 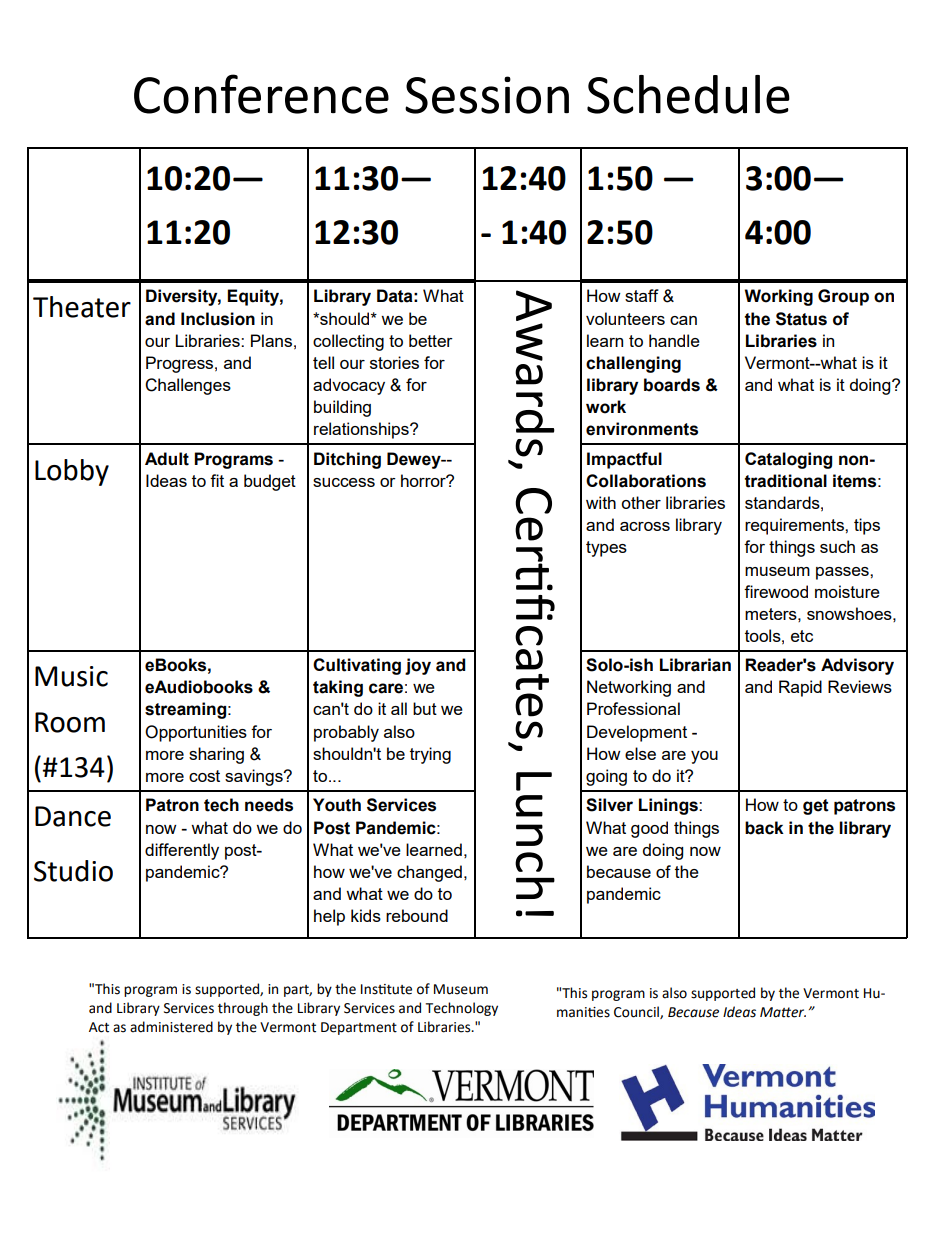 I want to click on Institute, so click(x=386, y=989).
